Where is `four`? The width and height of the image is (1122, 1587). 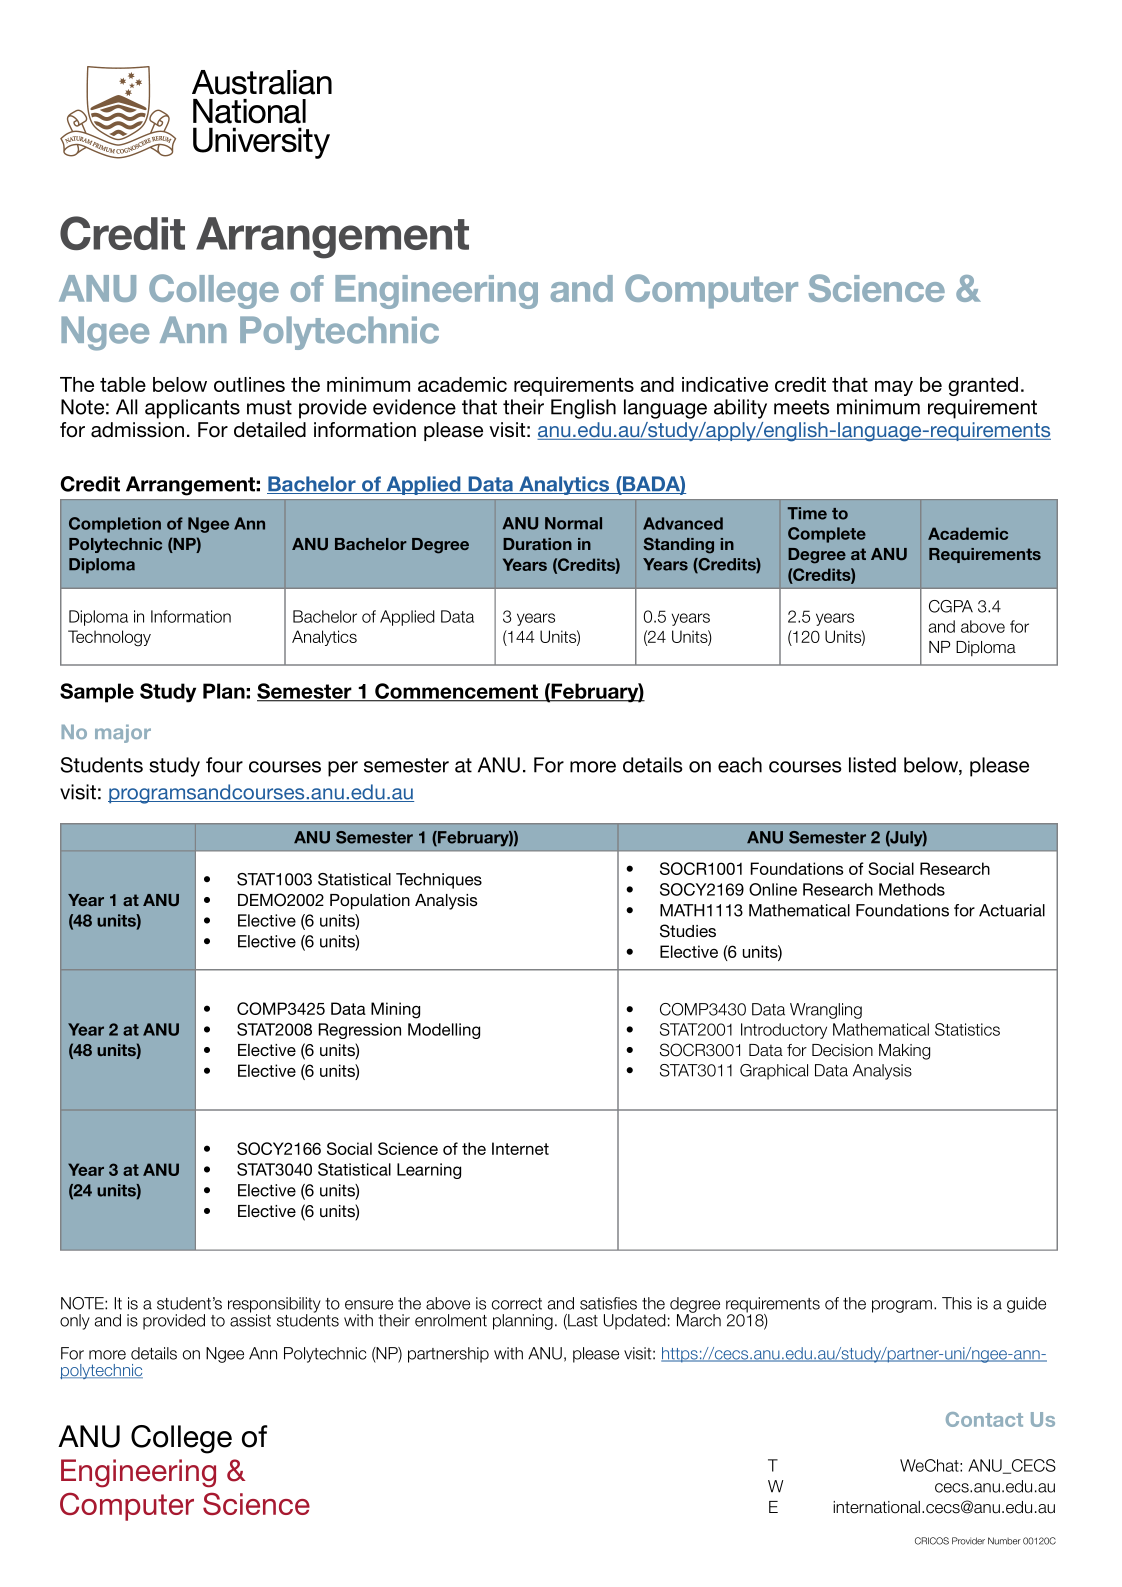
four is located at coordinates (224, 765).
